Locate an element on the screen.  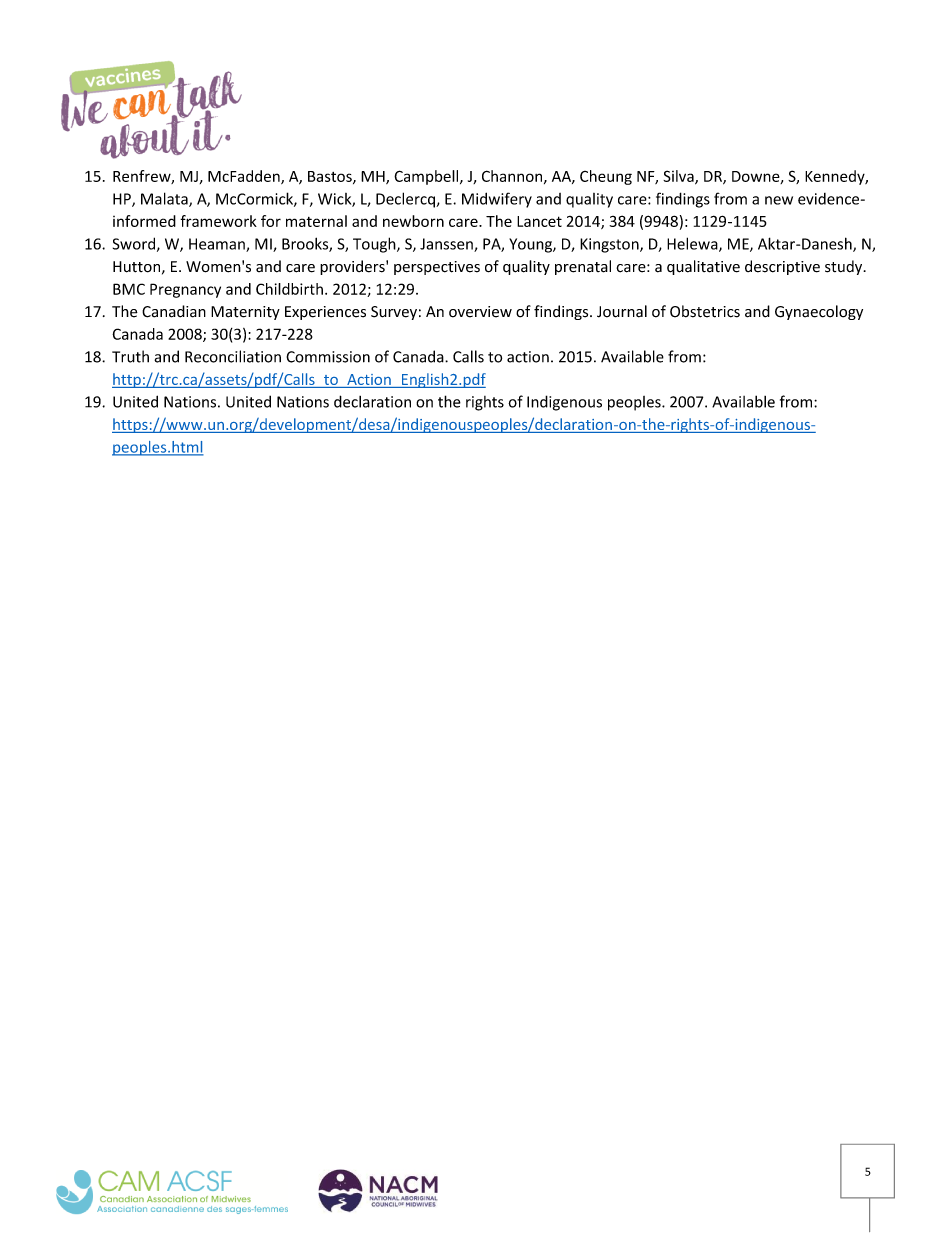
Janssen is located at coordinates (447, 245).
